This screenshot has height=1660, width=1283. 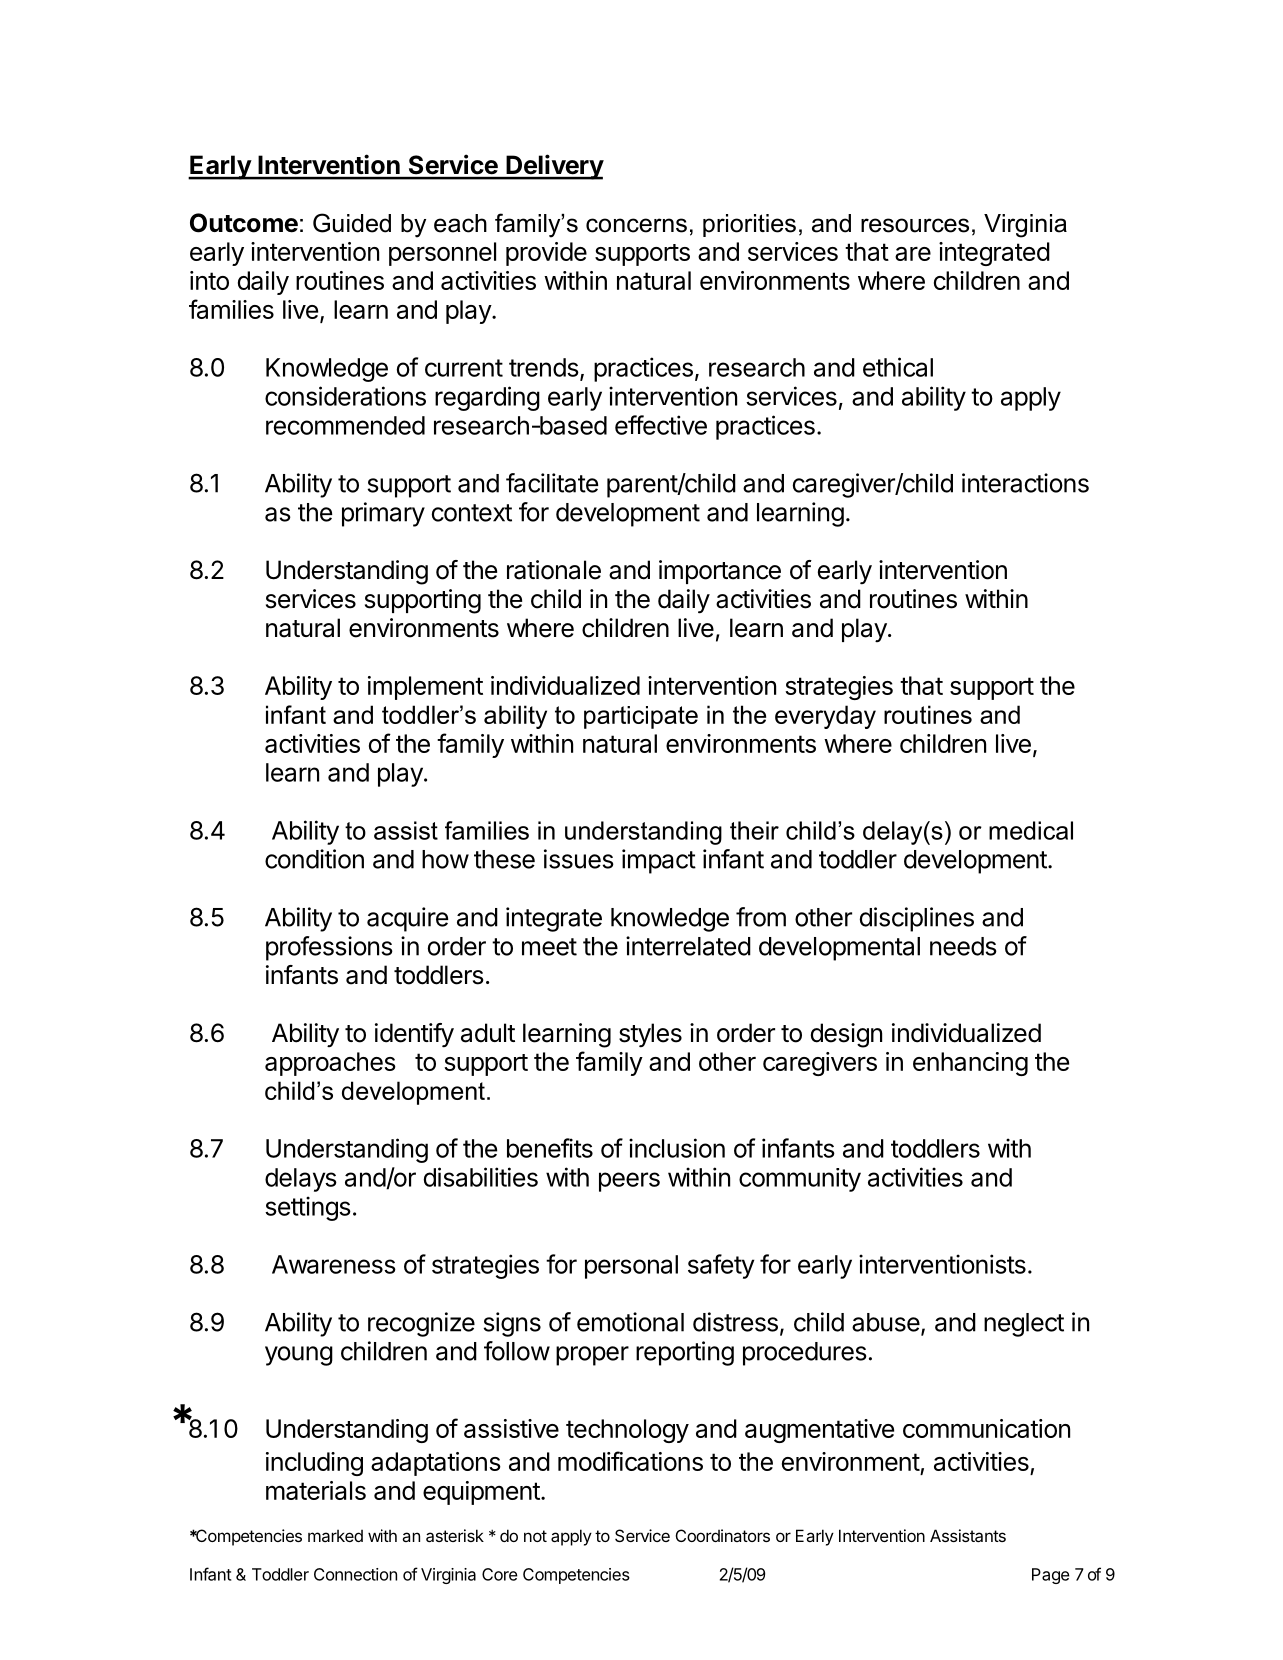 I want to click on marked, so click(x=335, y=1535).
